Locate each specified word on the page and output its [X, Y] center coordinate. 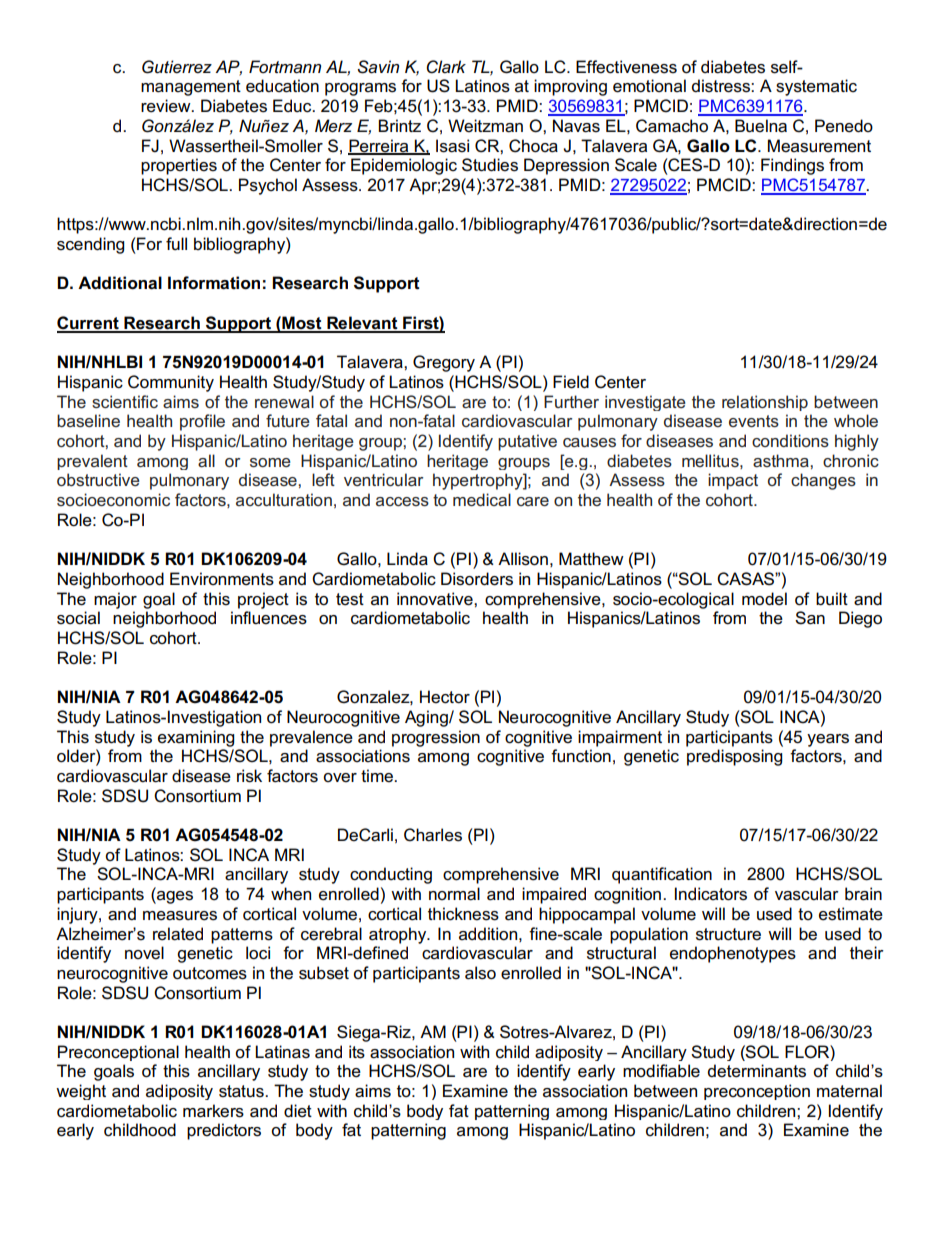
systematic [816, 87]
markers [213, 1111]
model [764, 599]
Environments [222, 579]
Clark [446, 67]
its [357, 1052]
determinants [757, 1071]
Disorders [477, 579]
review [167, 106]
